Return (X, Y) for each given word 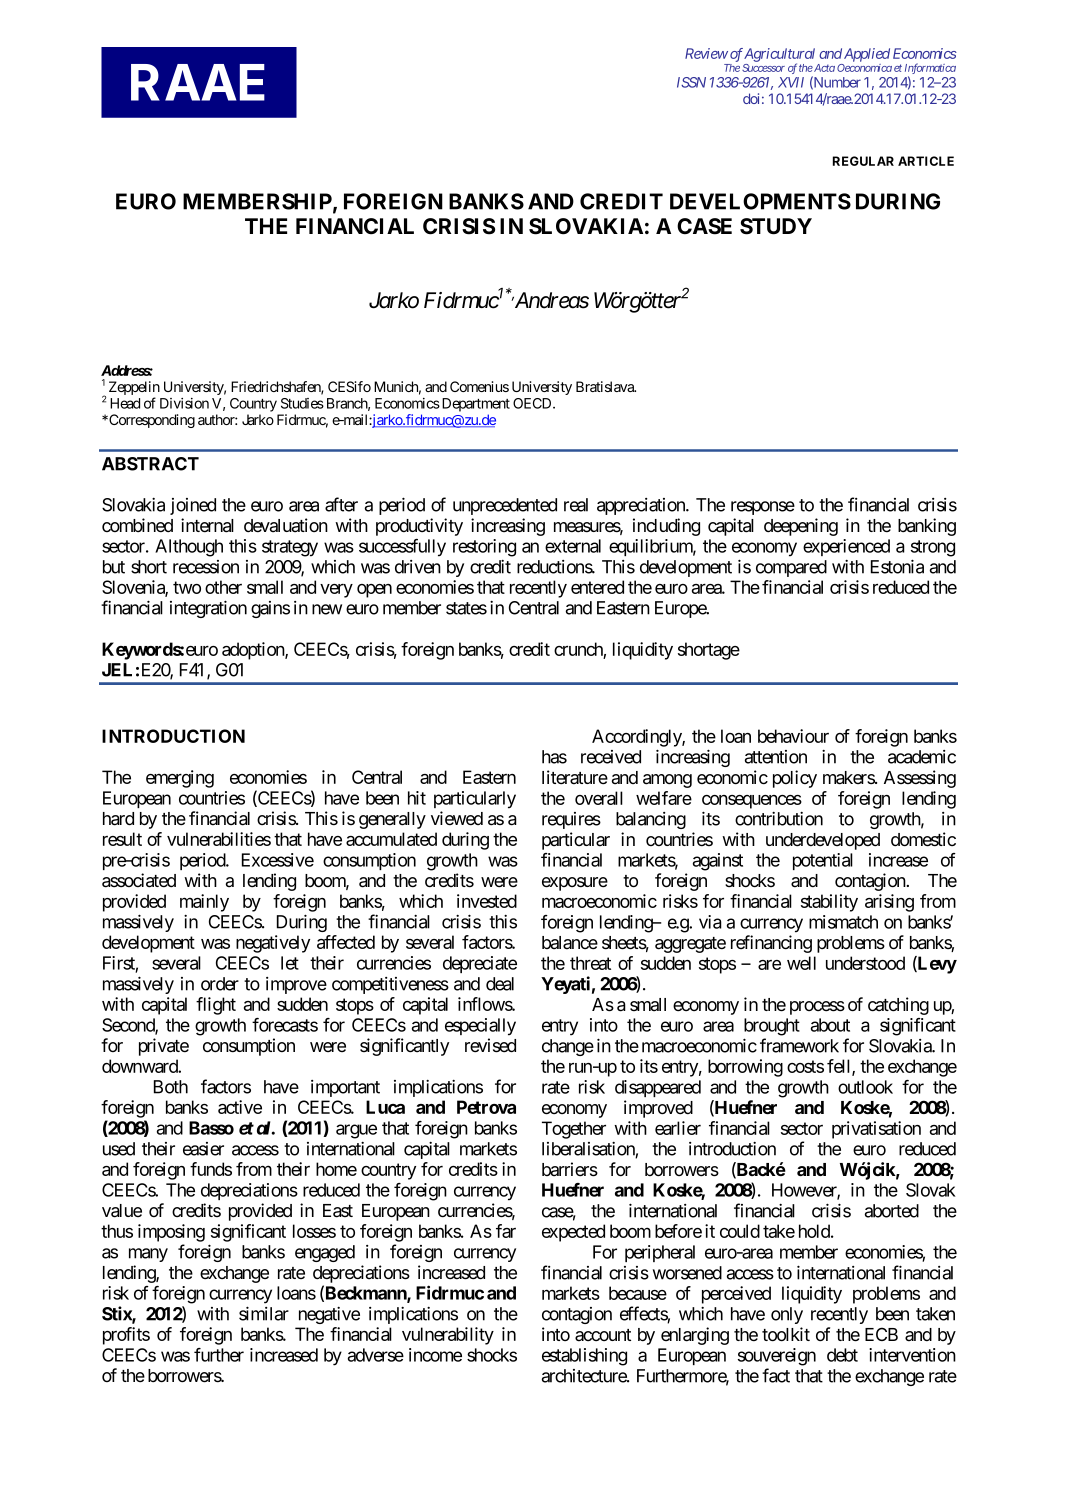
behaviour (793, 736)
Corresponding (151, 421)
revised (490, 1045)
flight (216, 1006)
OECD (533, 403)
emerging (180, 779)
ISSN (691, 82)
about (830, 1025)
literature (575, 777)
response (763, 508)
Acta (823, 68)
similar (264, 1313)
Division (184, 403)
